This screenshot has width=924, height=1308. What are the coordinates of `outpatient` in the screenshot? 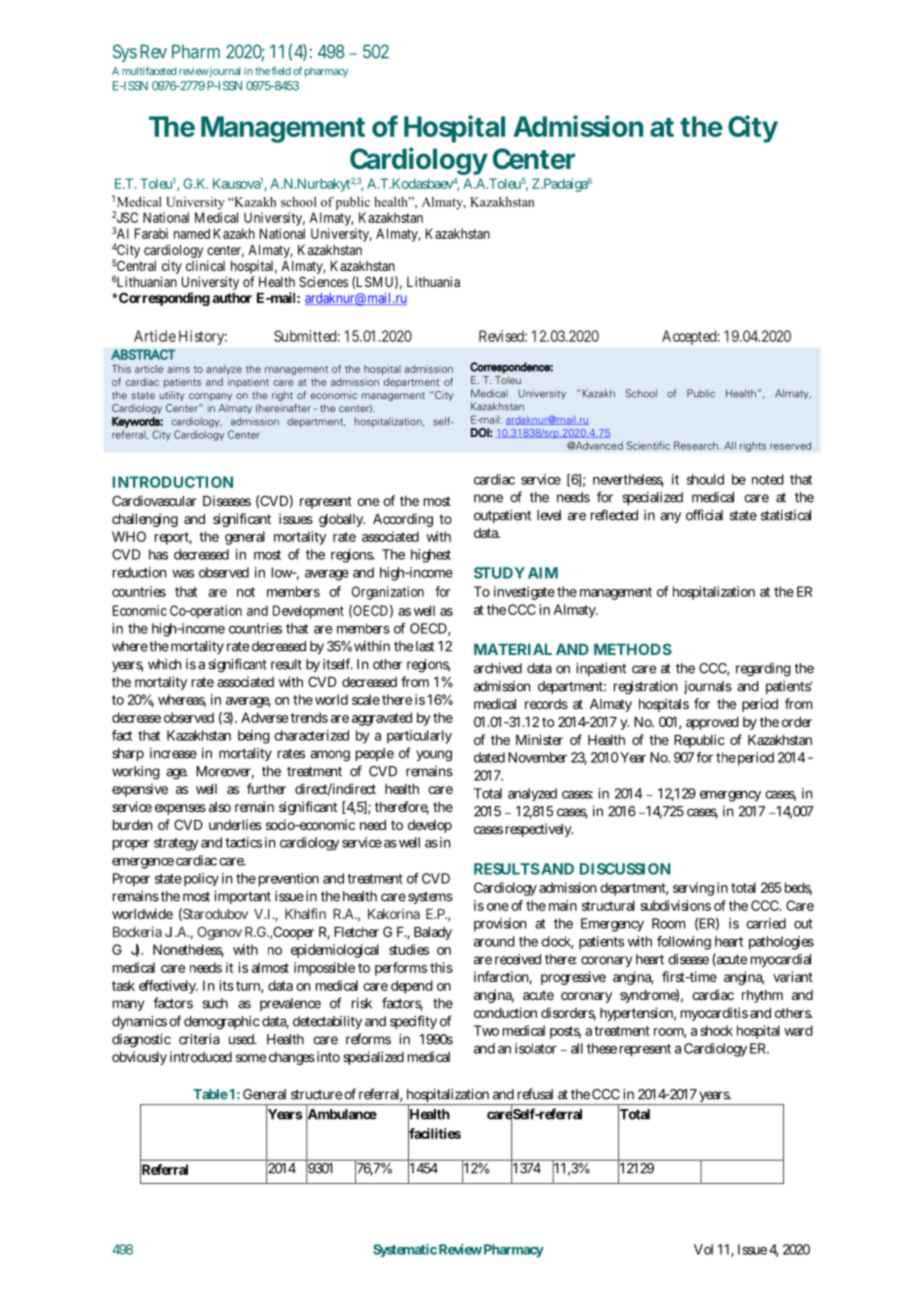 It's located at (502, 516).
